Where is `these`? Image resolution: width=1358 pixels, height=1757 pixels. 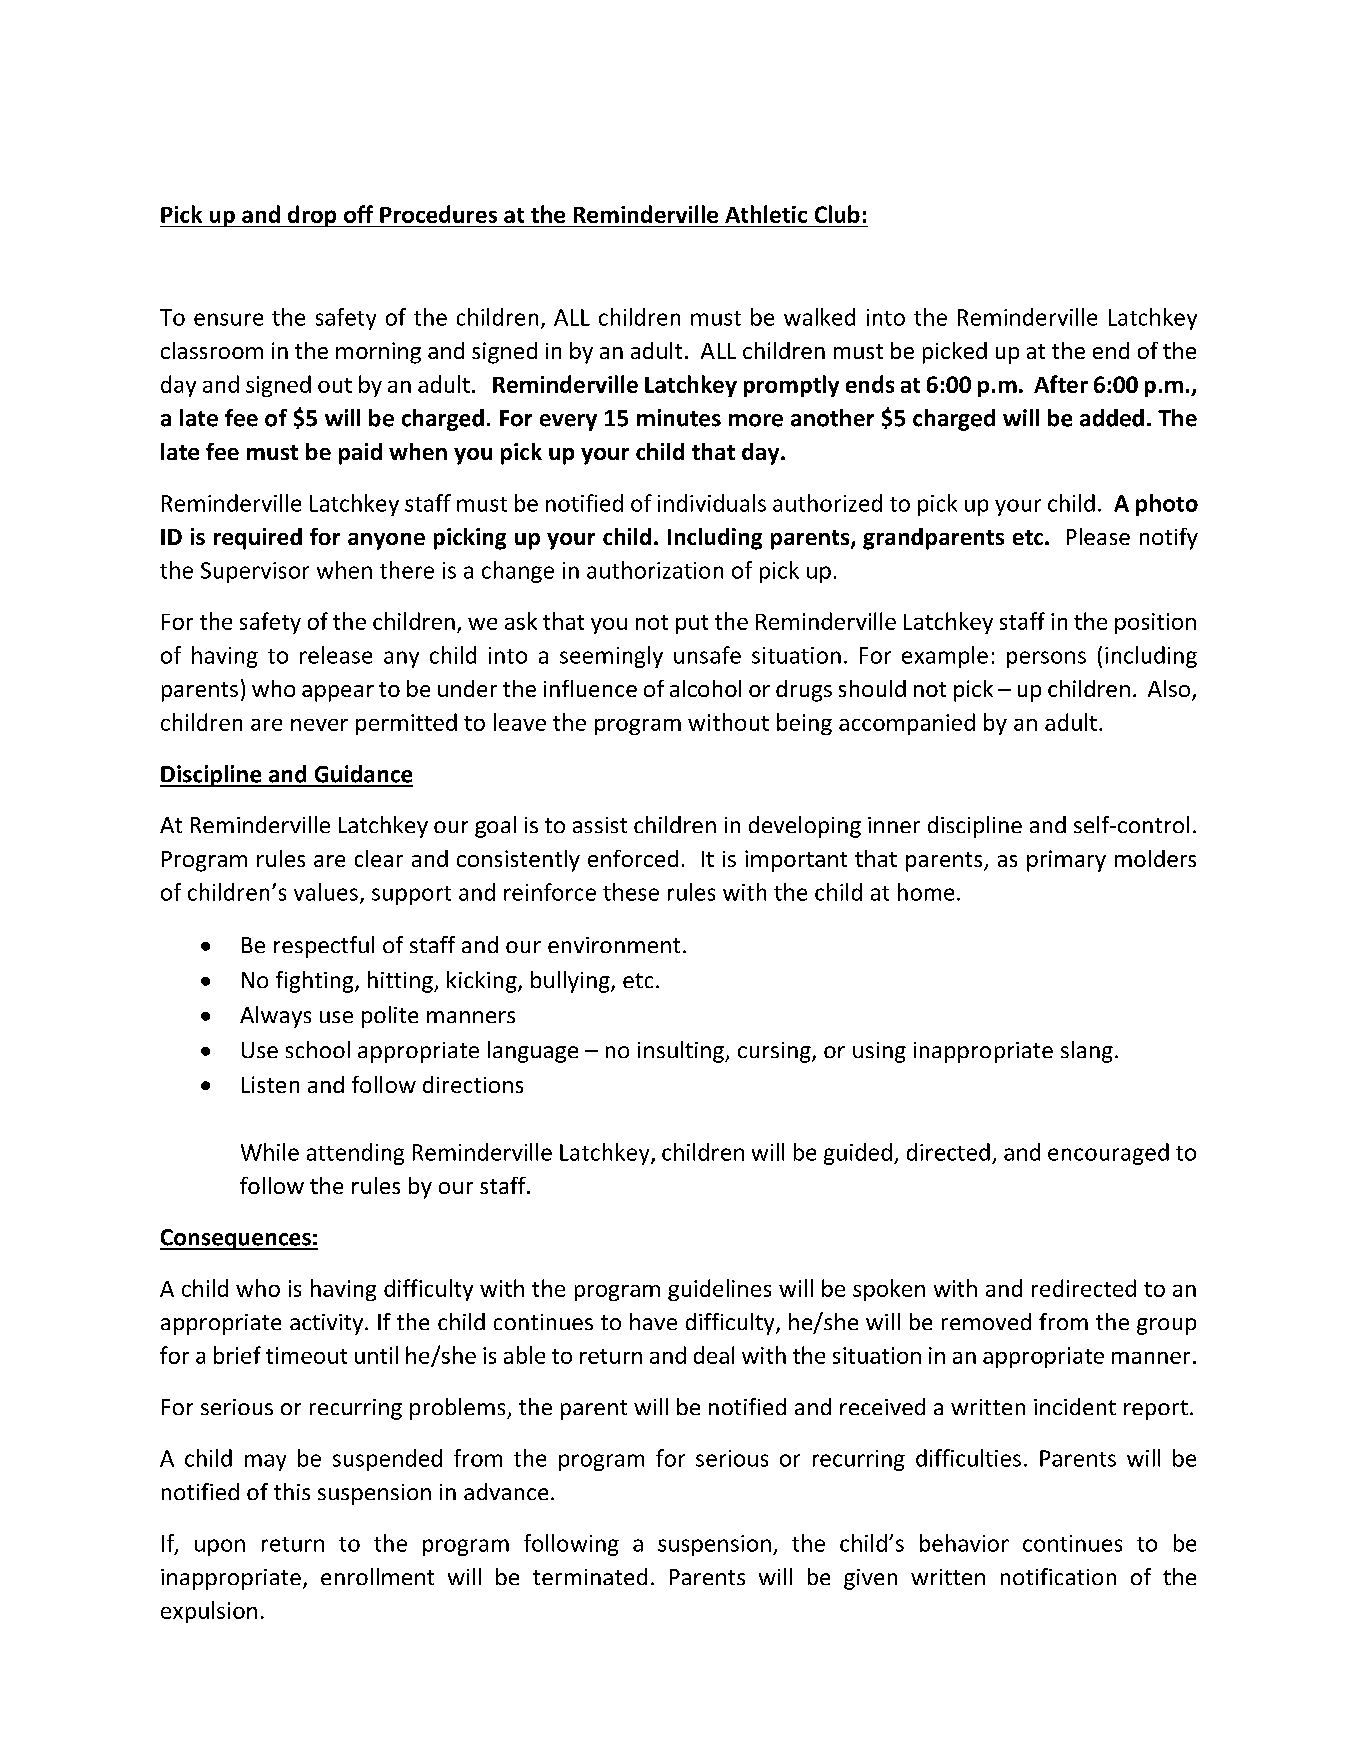 these is located at coordinates (631, 892).
